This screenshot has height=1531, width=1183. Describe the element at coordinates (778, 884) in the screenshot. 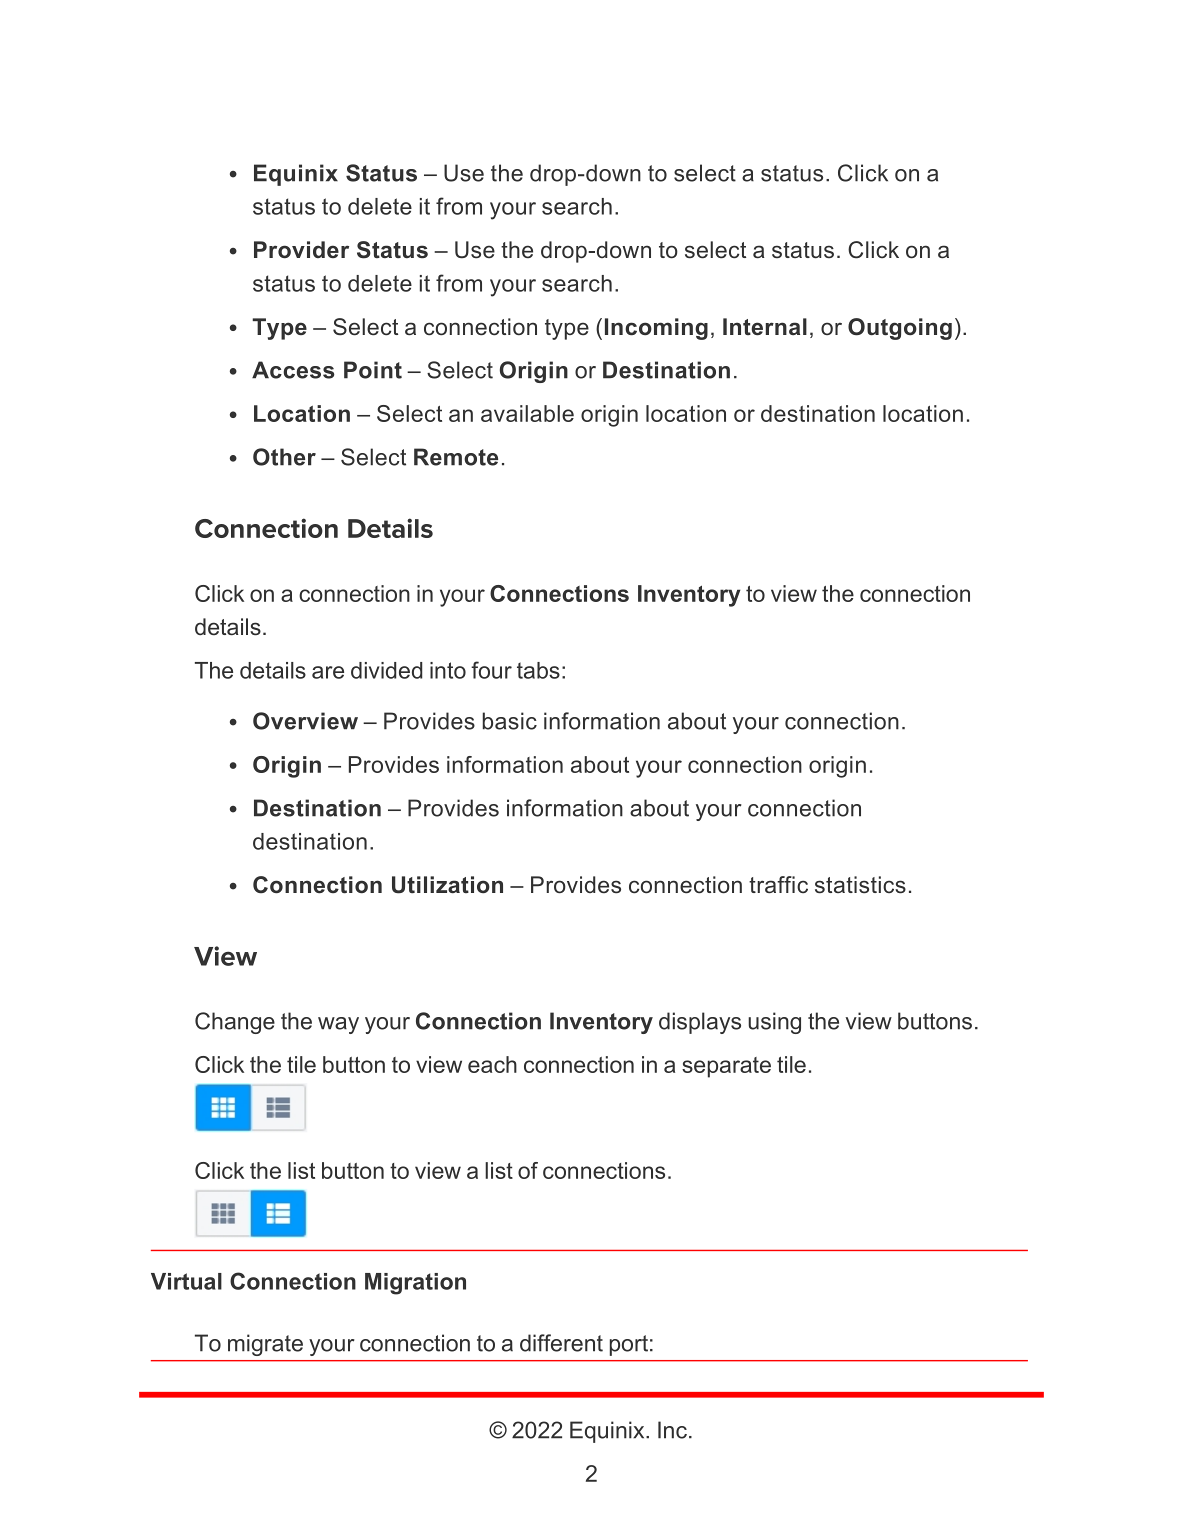

I see `traffic` at that location.
